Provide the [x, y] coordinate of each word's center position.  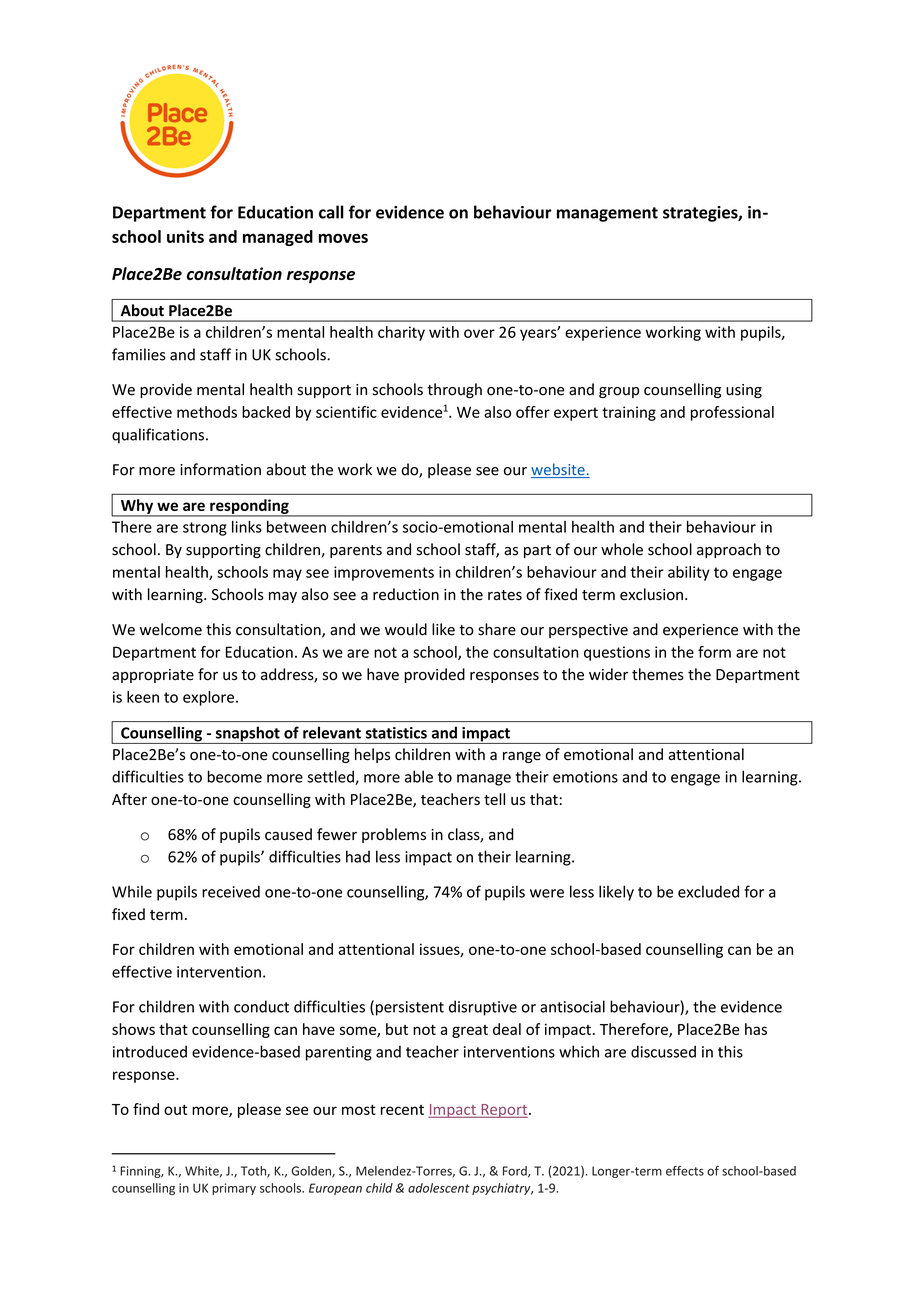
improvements [384, 573]
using [744, 391]
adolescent [439, 1188]
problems [394, 835]
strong [205, 529]
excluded [708, 891]
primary [234, 1189]
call [331, 212]
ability [689, 573]
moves [343, 238]
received [231, 891]
